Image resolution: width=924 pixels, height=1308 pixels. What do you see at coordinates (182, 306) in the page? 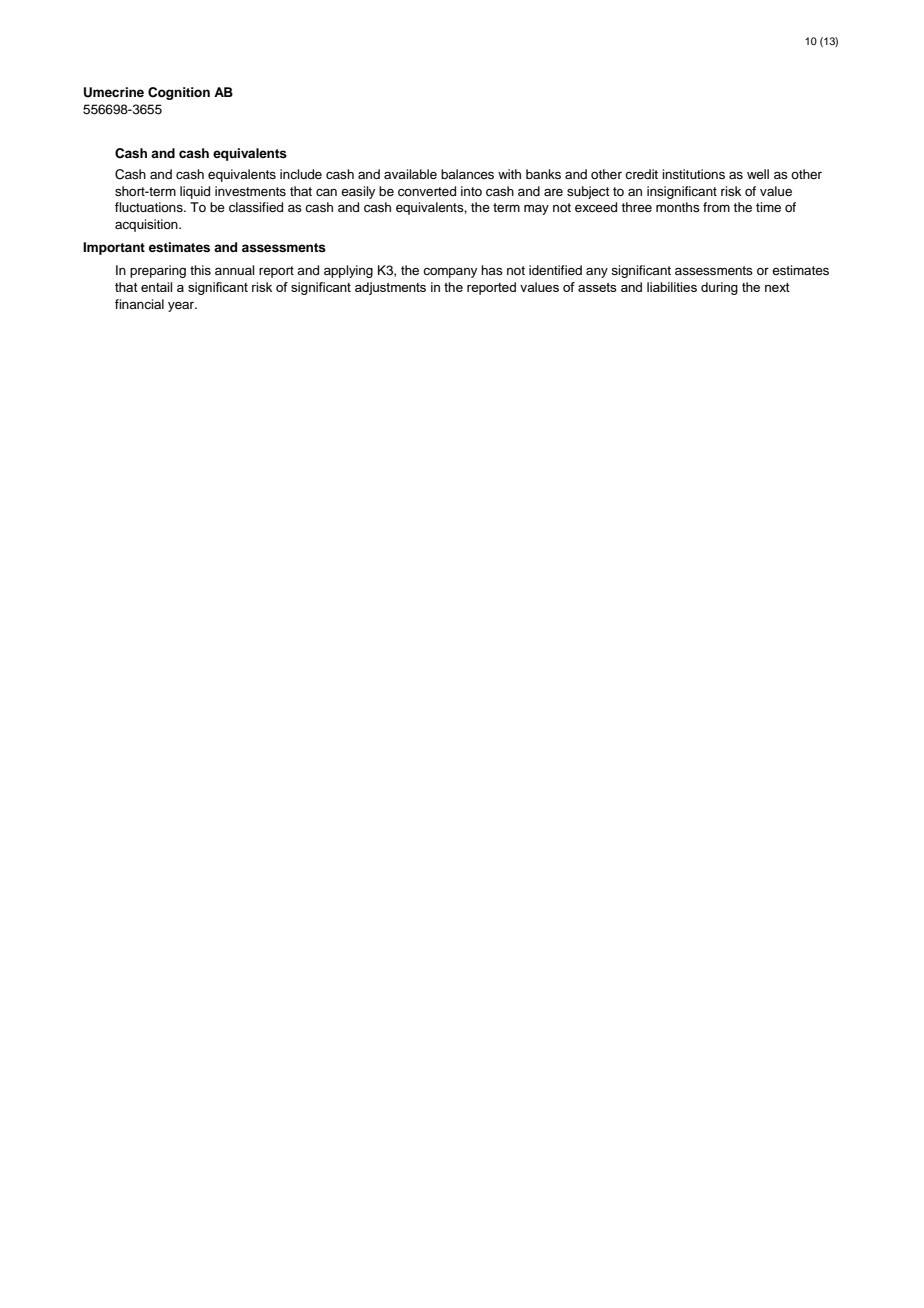
I see `year` at bounding box center [182, 306].
